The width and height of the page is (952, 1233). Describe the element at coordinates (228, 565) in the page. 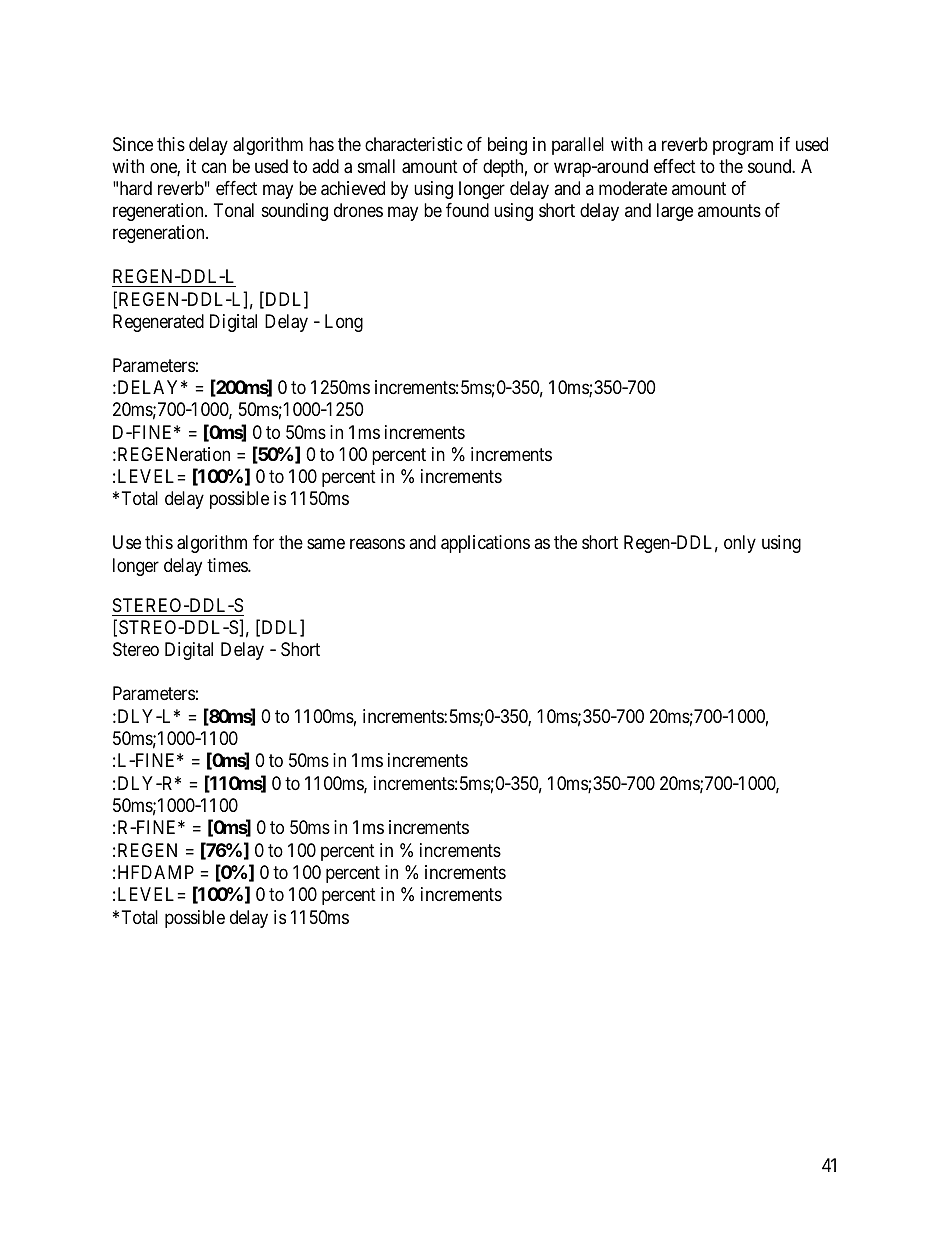

I see `times` at that location.
